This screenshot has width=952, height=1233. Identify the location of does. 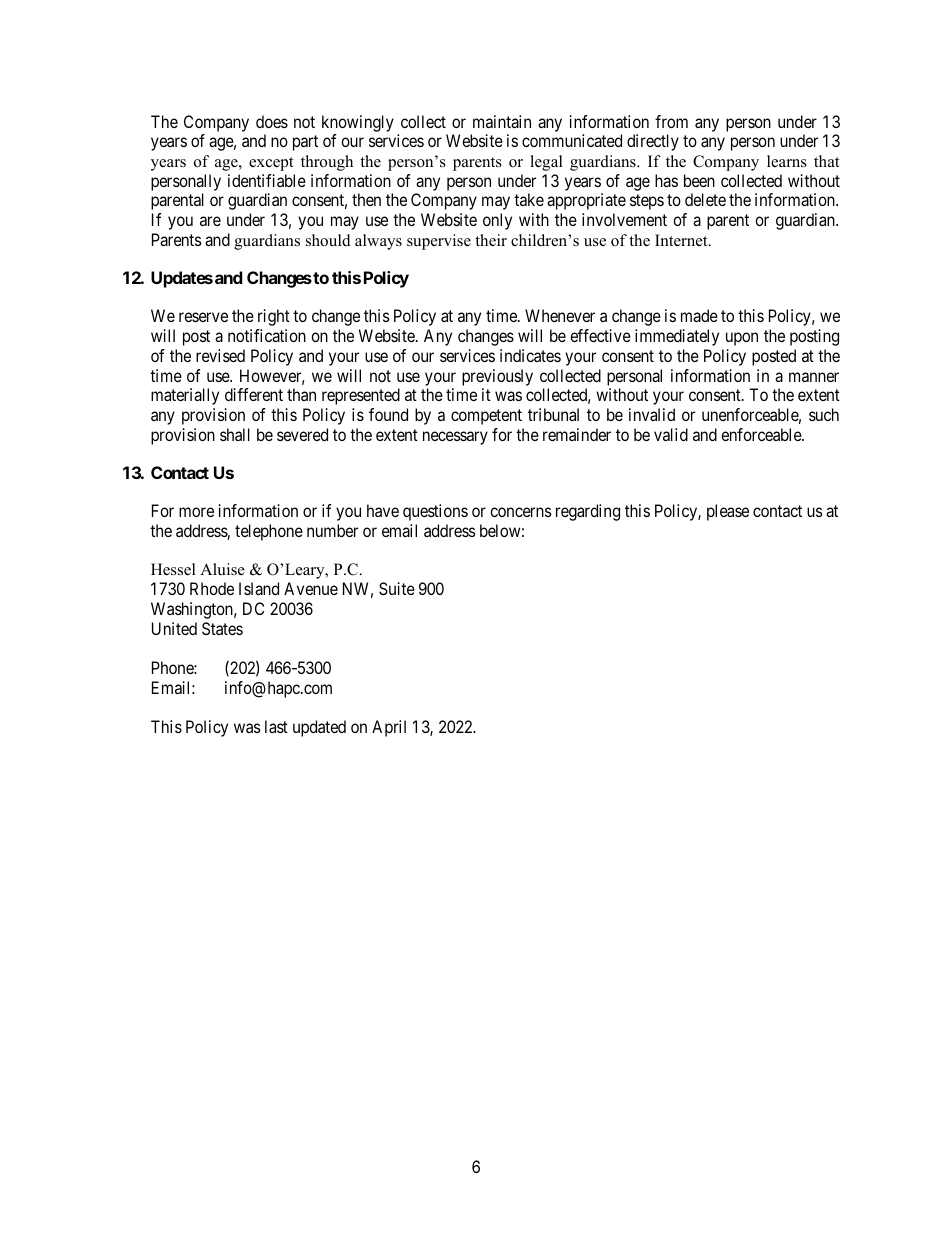
(272, 121).
